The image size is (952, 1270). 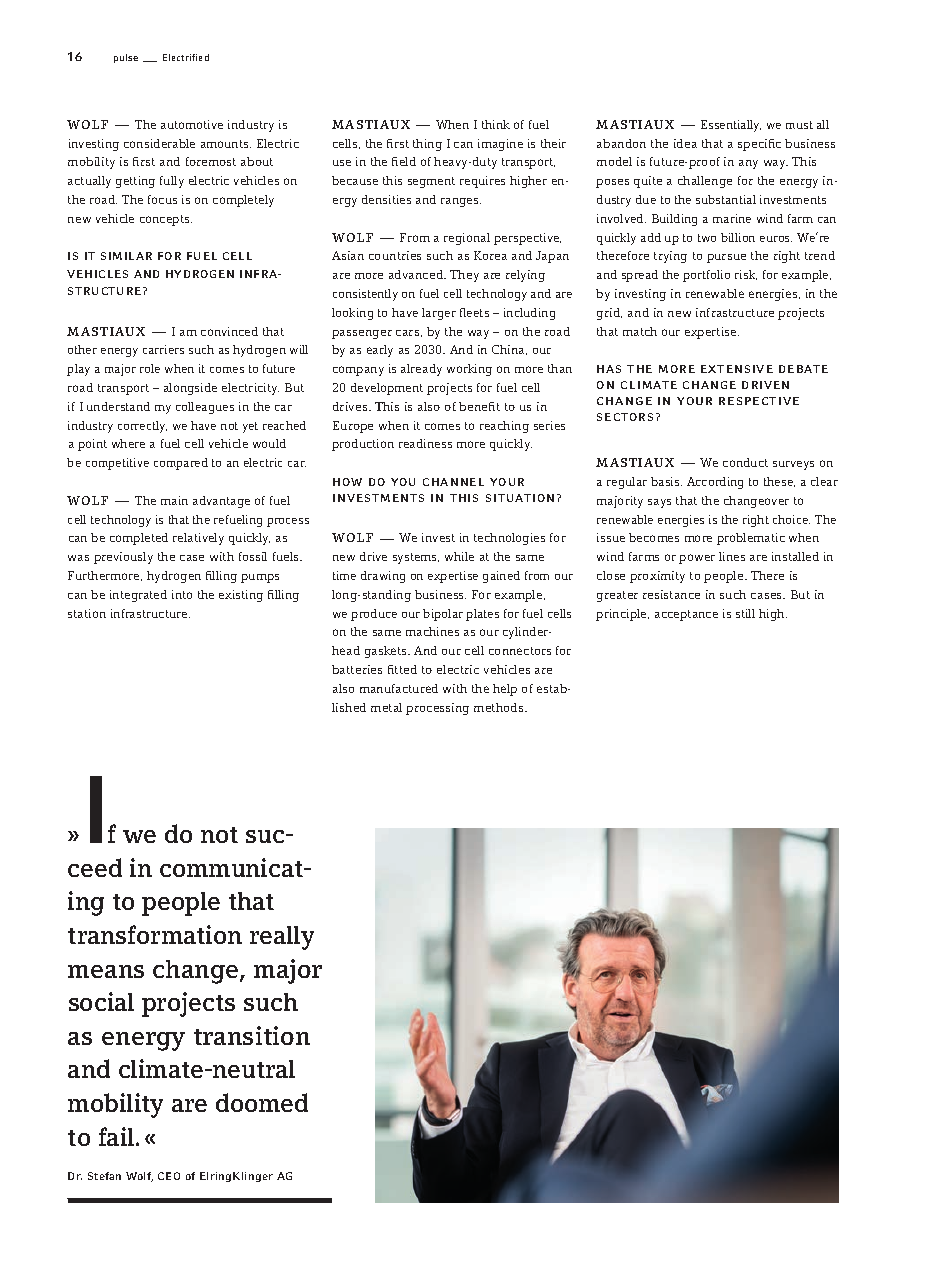 What do you see at coordinates (182, 594) in the image?
I see `into` at bounding box center [182, 594].
